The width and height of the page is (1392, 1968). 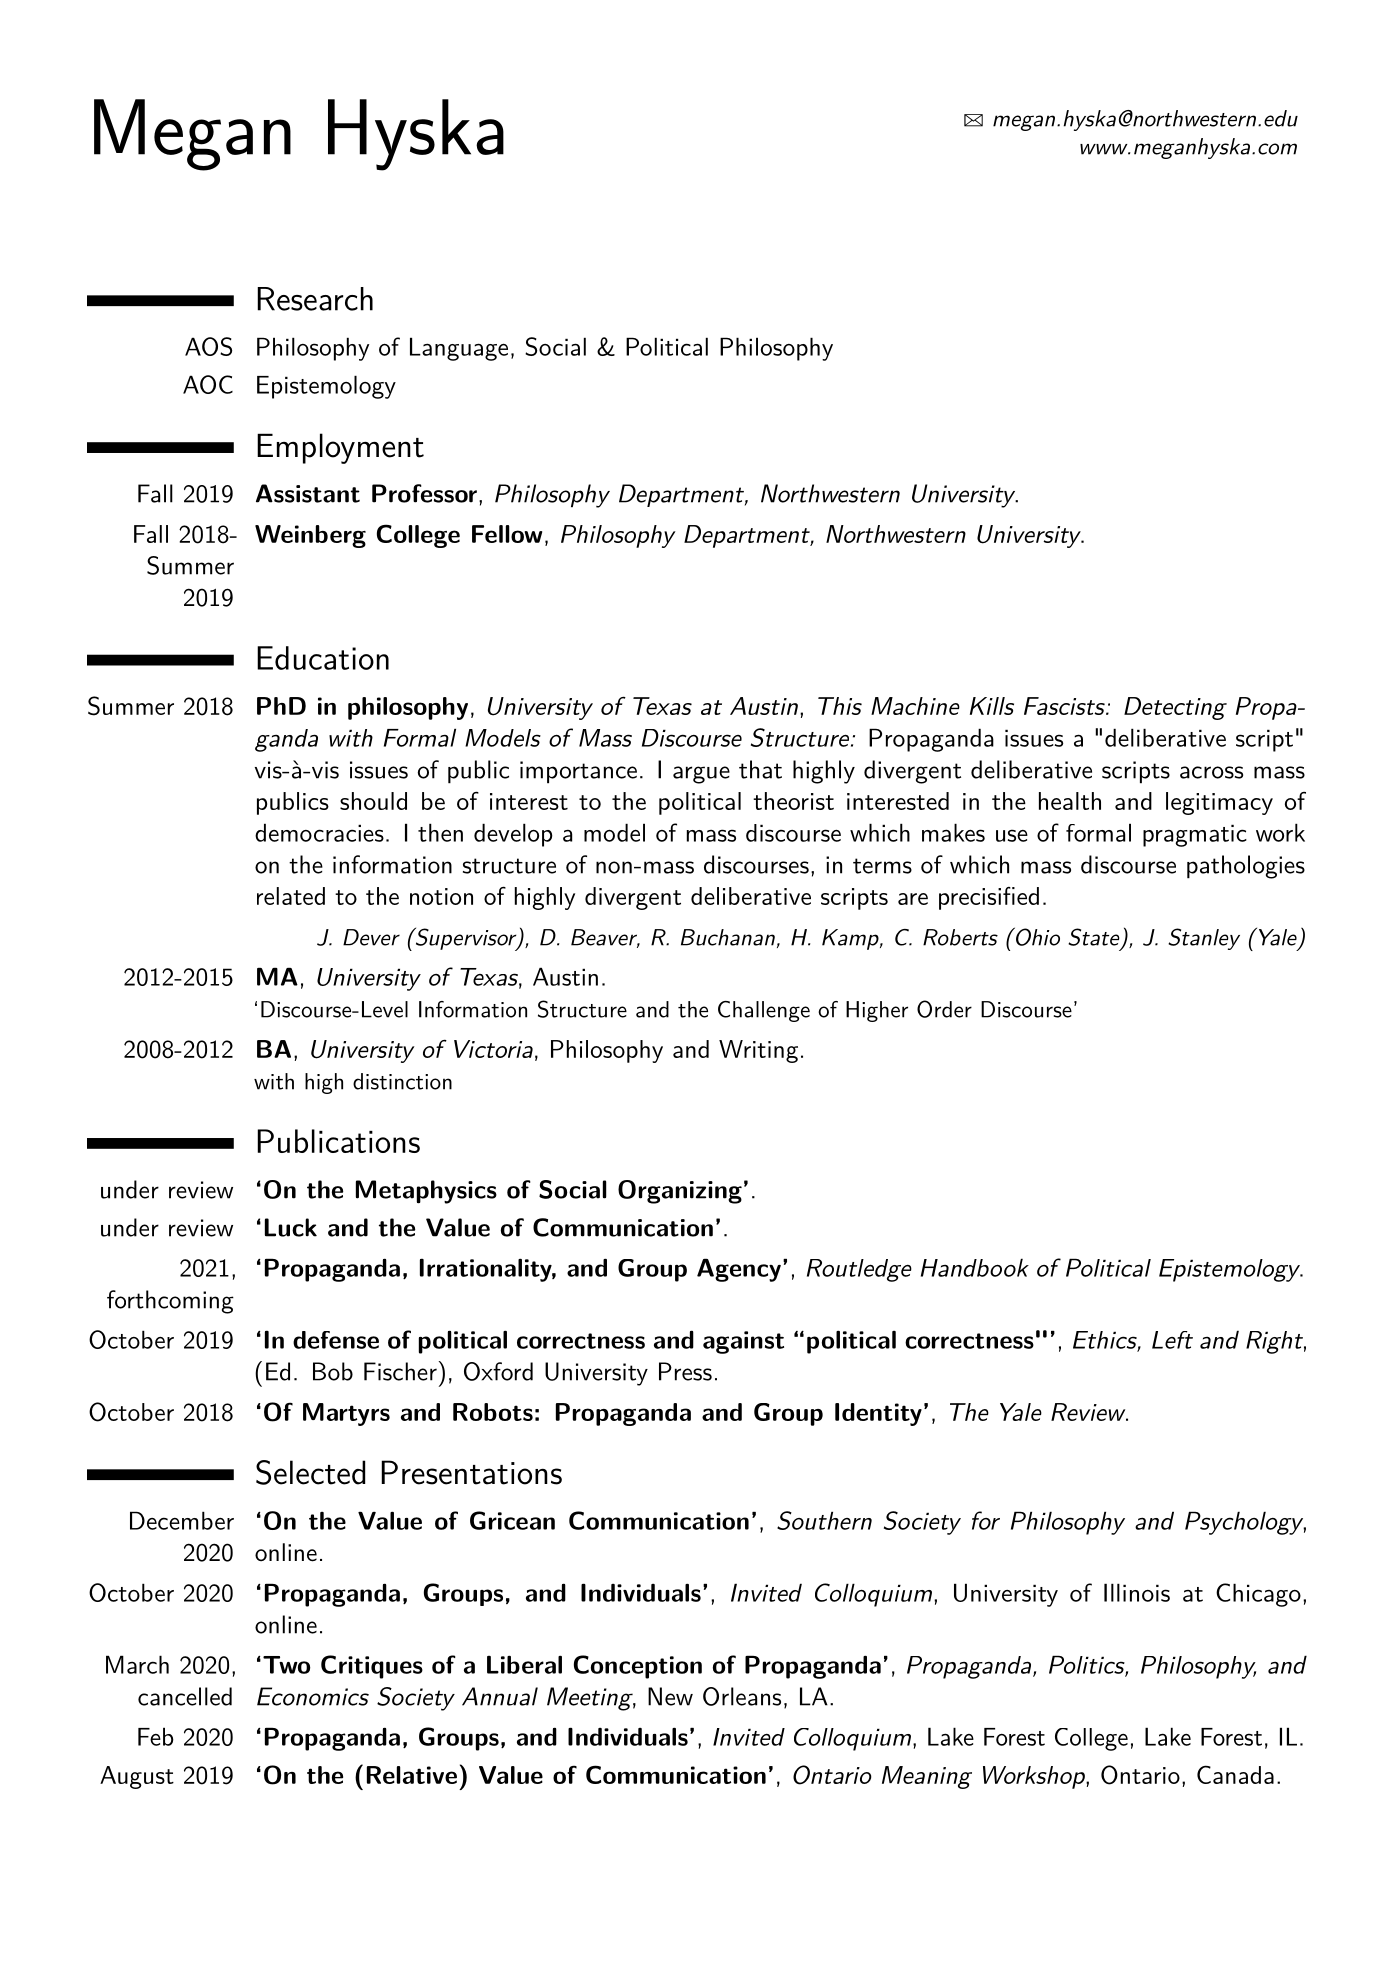 What do you see at coordinates (208, 346) in the page?
I see `AOS` at bounding box center [208, 346].
